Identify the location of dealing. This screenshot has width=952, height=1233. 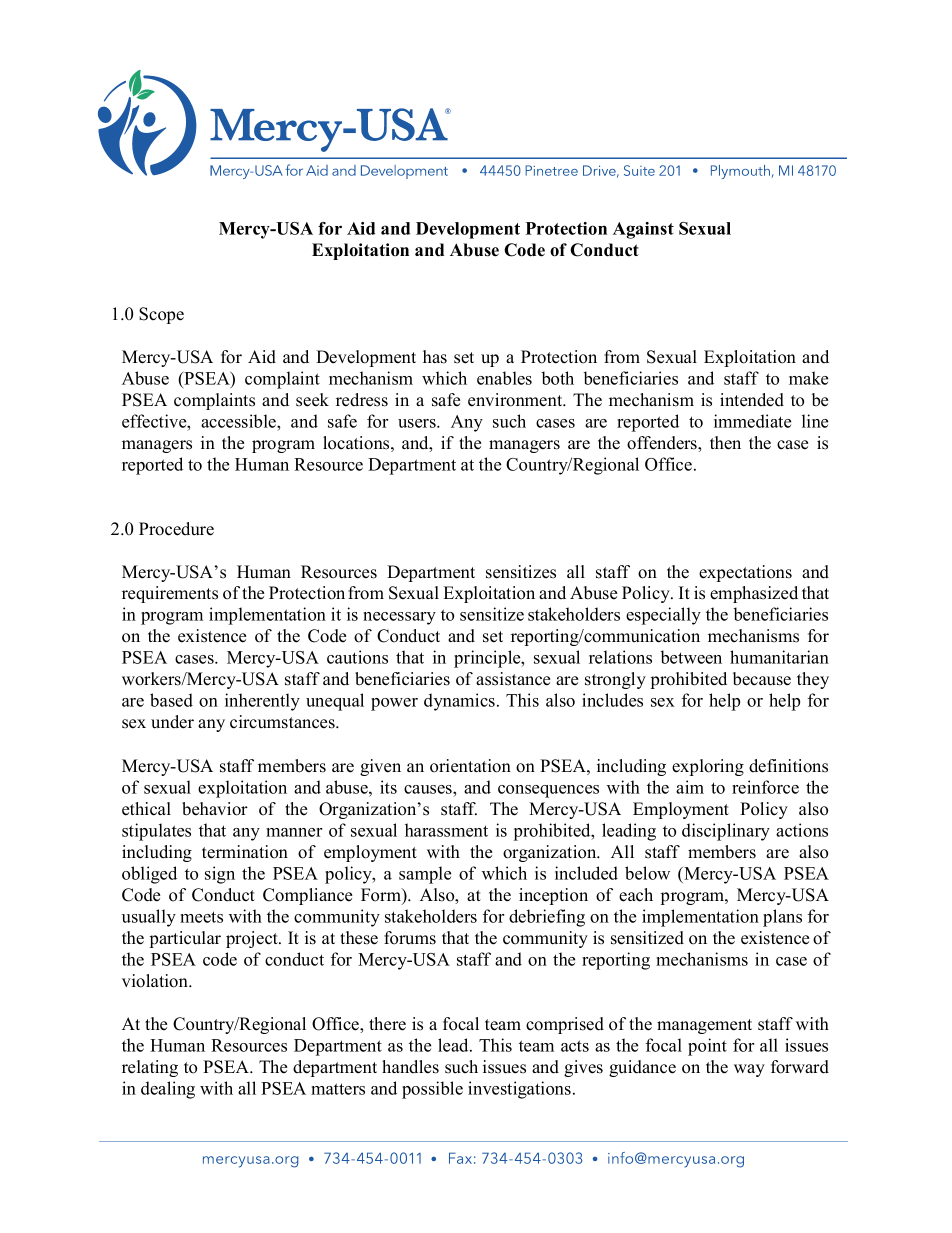
(168, 1090).
